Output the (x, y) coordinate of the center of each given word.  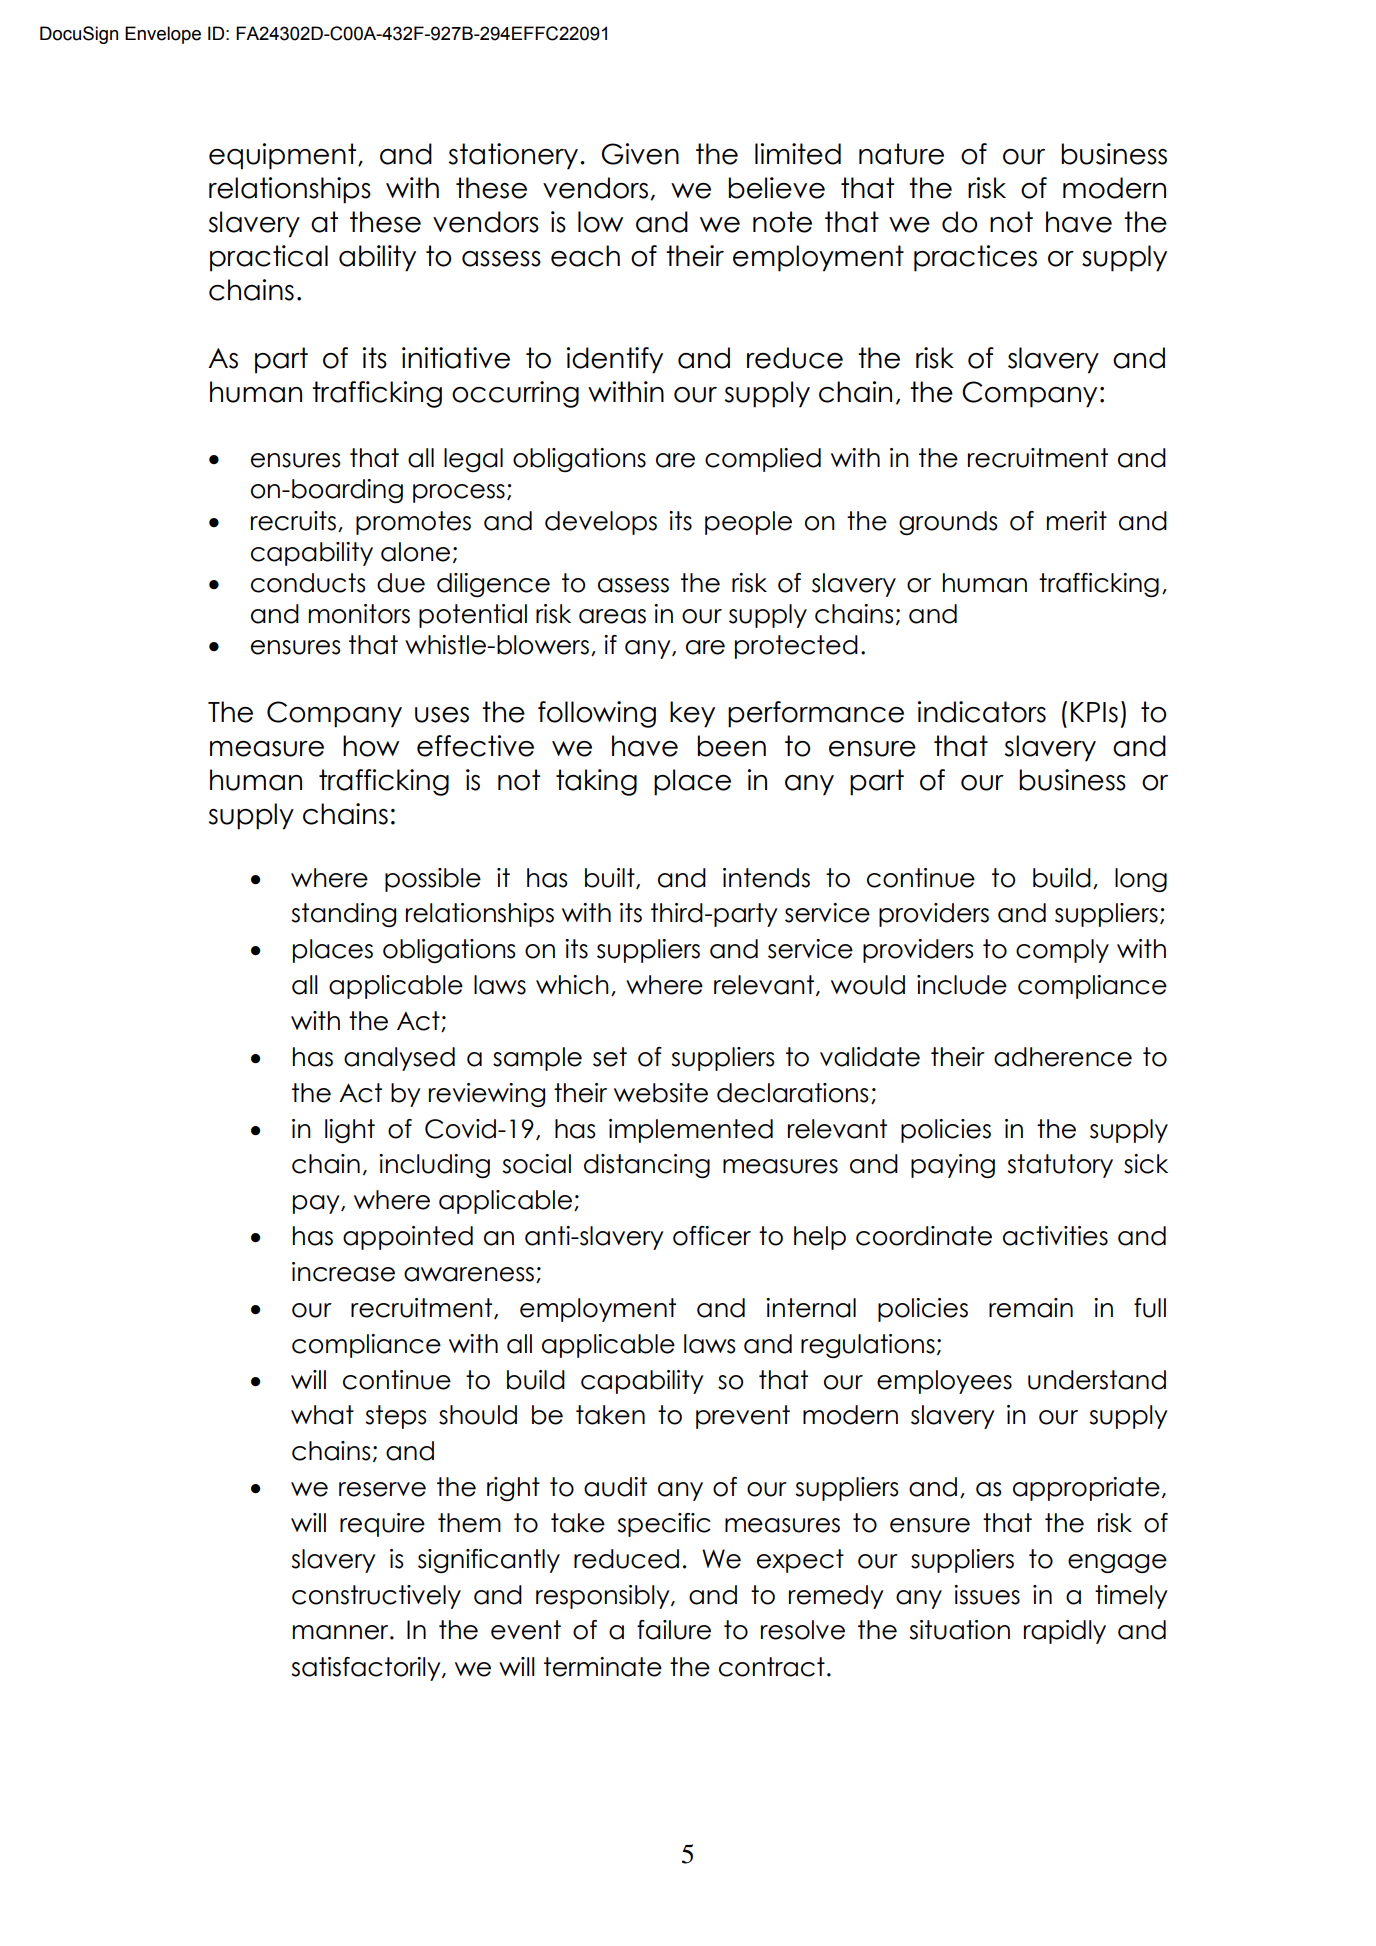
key (692, 714)
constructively (376, 1597)
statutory (1060, 1166)
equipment (284, 156)
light (350, 1131)
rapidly (1065, 1632)
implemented (691, 1131)
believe (776, 188)
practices (975, 258)
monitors (359, 614)
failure (674, 1630)
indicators (982, 712)
